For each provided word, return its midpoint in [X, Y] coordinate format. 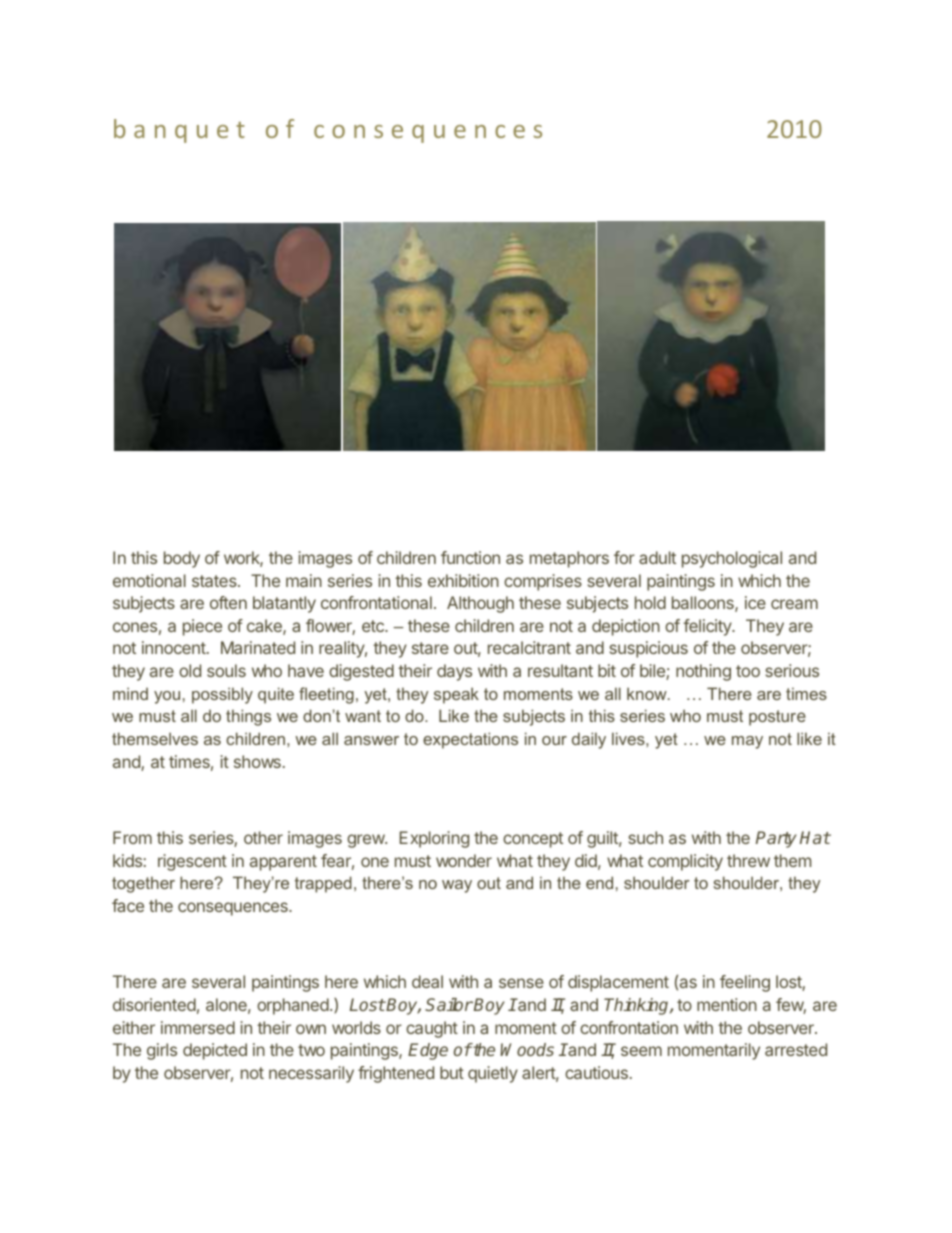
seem [641, 1051]
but [452, 1072]
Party [776, 839]
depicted [215, 1051]
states [215, 581]
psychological [732, 559]
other [263, 837]
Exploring [434, 839]
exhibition [463, 580]
